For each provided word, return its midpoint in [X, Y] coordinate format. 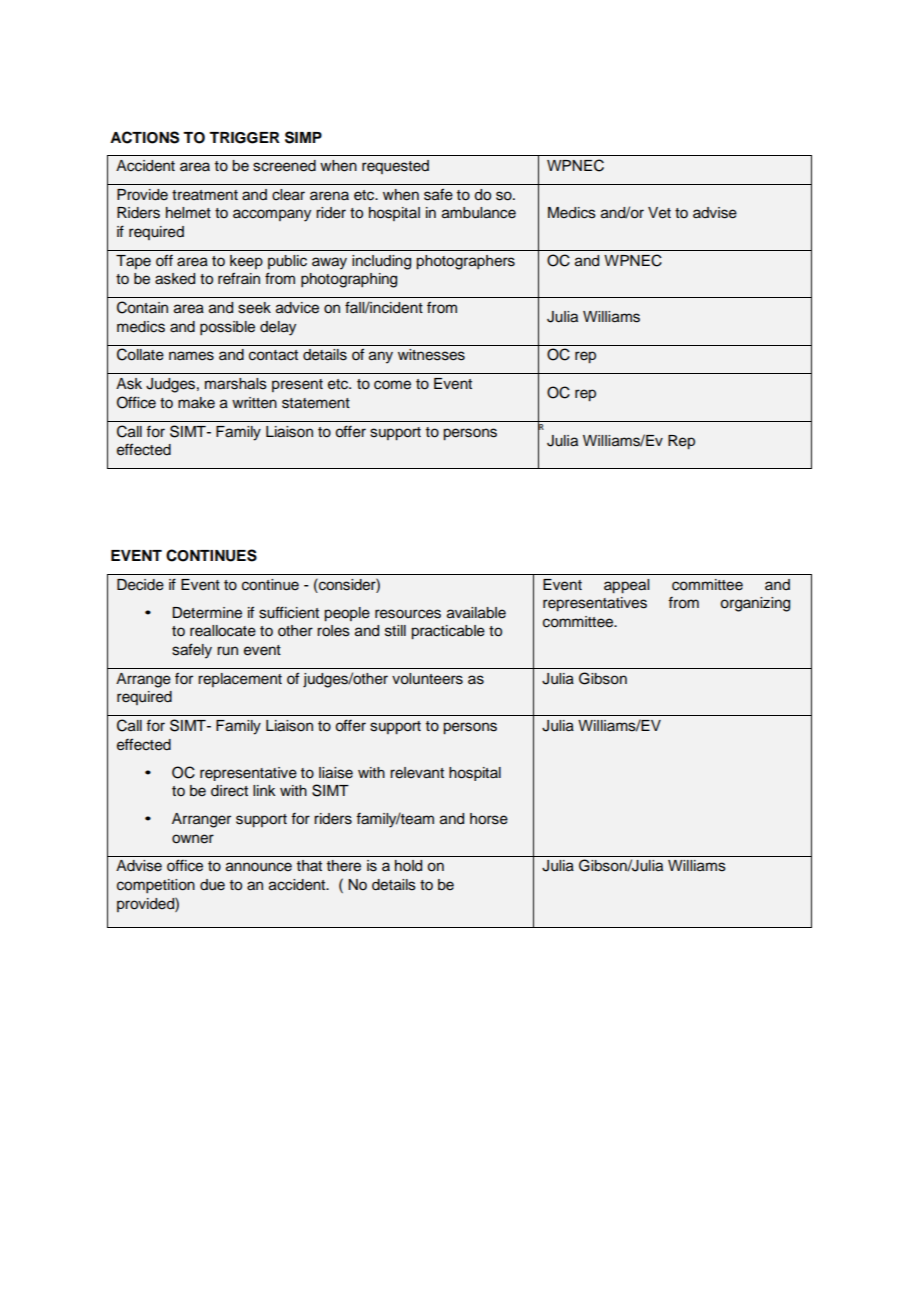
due [212, 885]
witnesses [431, 355]
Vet [659, 213]
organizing [755, 604]
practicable [448, 632]
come [392, 385]
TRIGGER [244, 138]
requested [395, 167]
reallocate [223, 631]
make [196, 403]
